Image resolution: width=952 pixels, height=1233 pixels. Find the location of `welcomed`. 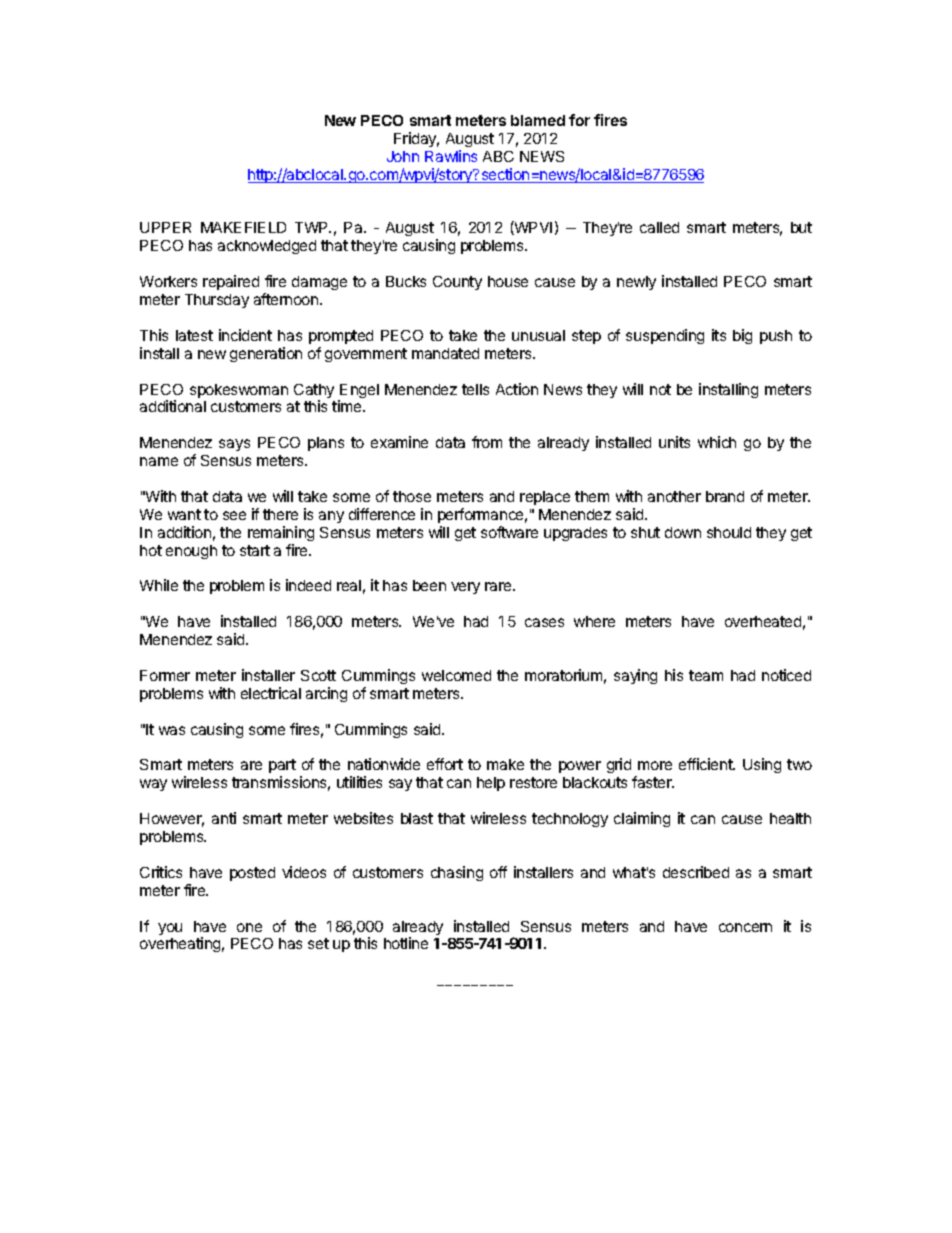

welcomed is located at coordinates (456, 675).
